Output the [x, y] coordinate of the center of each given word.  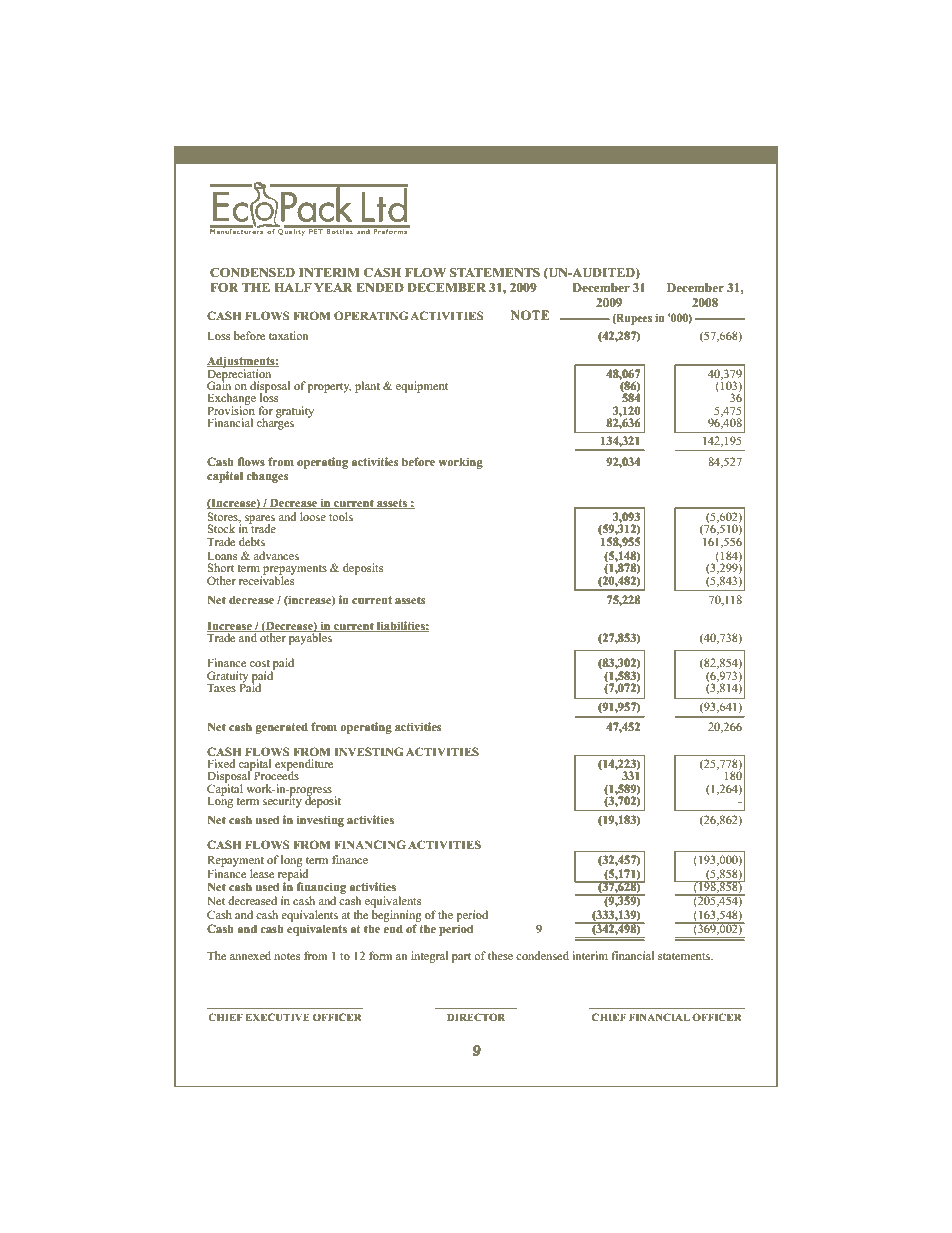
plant [367, 387]
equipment [422, 387]
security [282, 801]
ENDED [380, 287]
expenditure [304, 766]
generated [281, 728]
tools [341, 516]
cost [260, 663]
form [381, 955]
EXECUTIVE [277, 1017]
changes [267, 477]
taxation [288, 335]
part [461, 958]
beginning [397, 916]
